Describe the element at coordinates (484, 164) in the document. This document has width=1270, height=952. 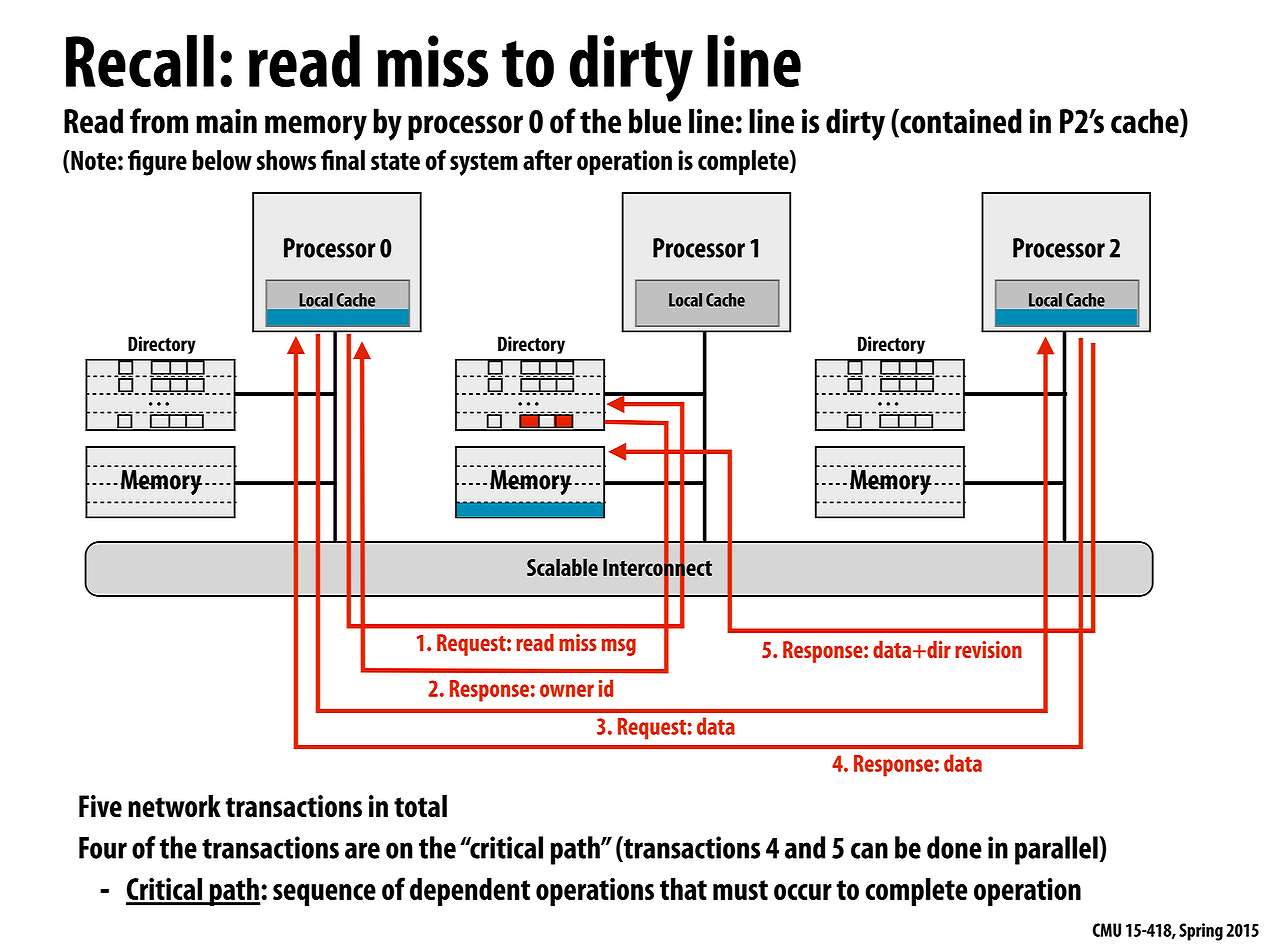
I see `system` at that location.
